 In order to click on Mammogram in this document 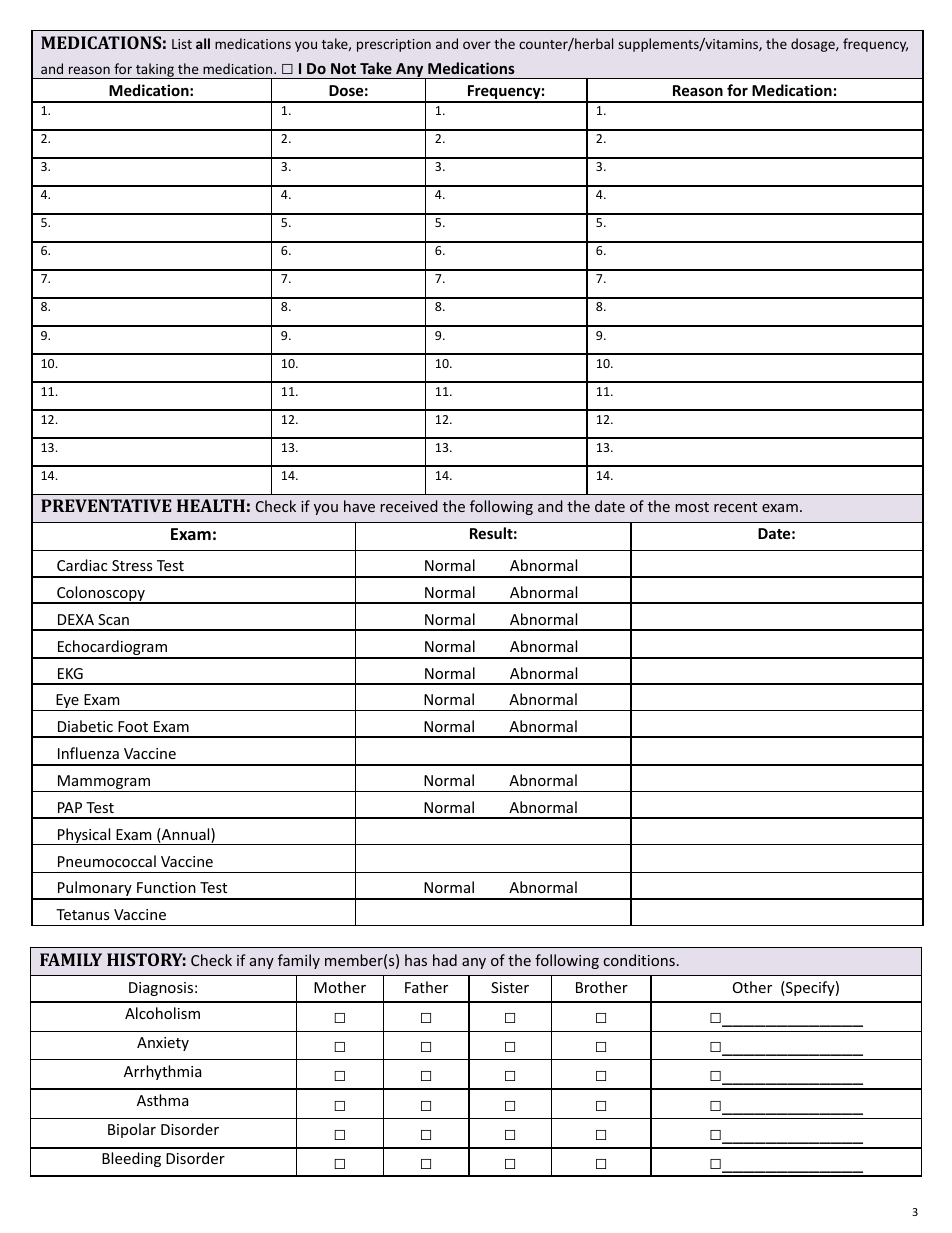, I will do `click(104, 783)`.
